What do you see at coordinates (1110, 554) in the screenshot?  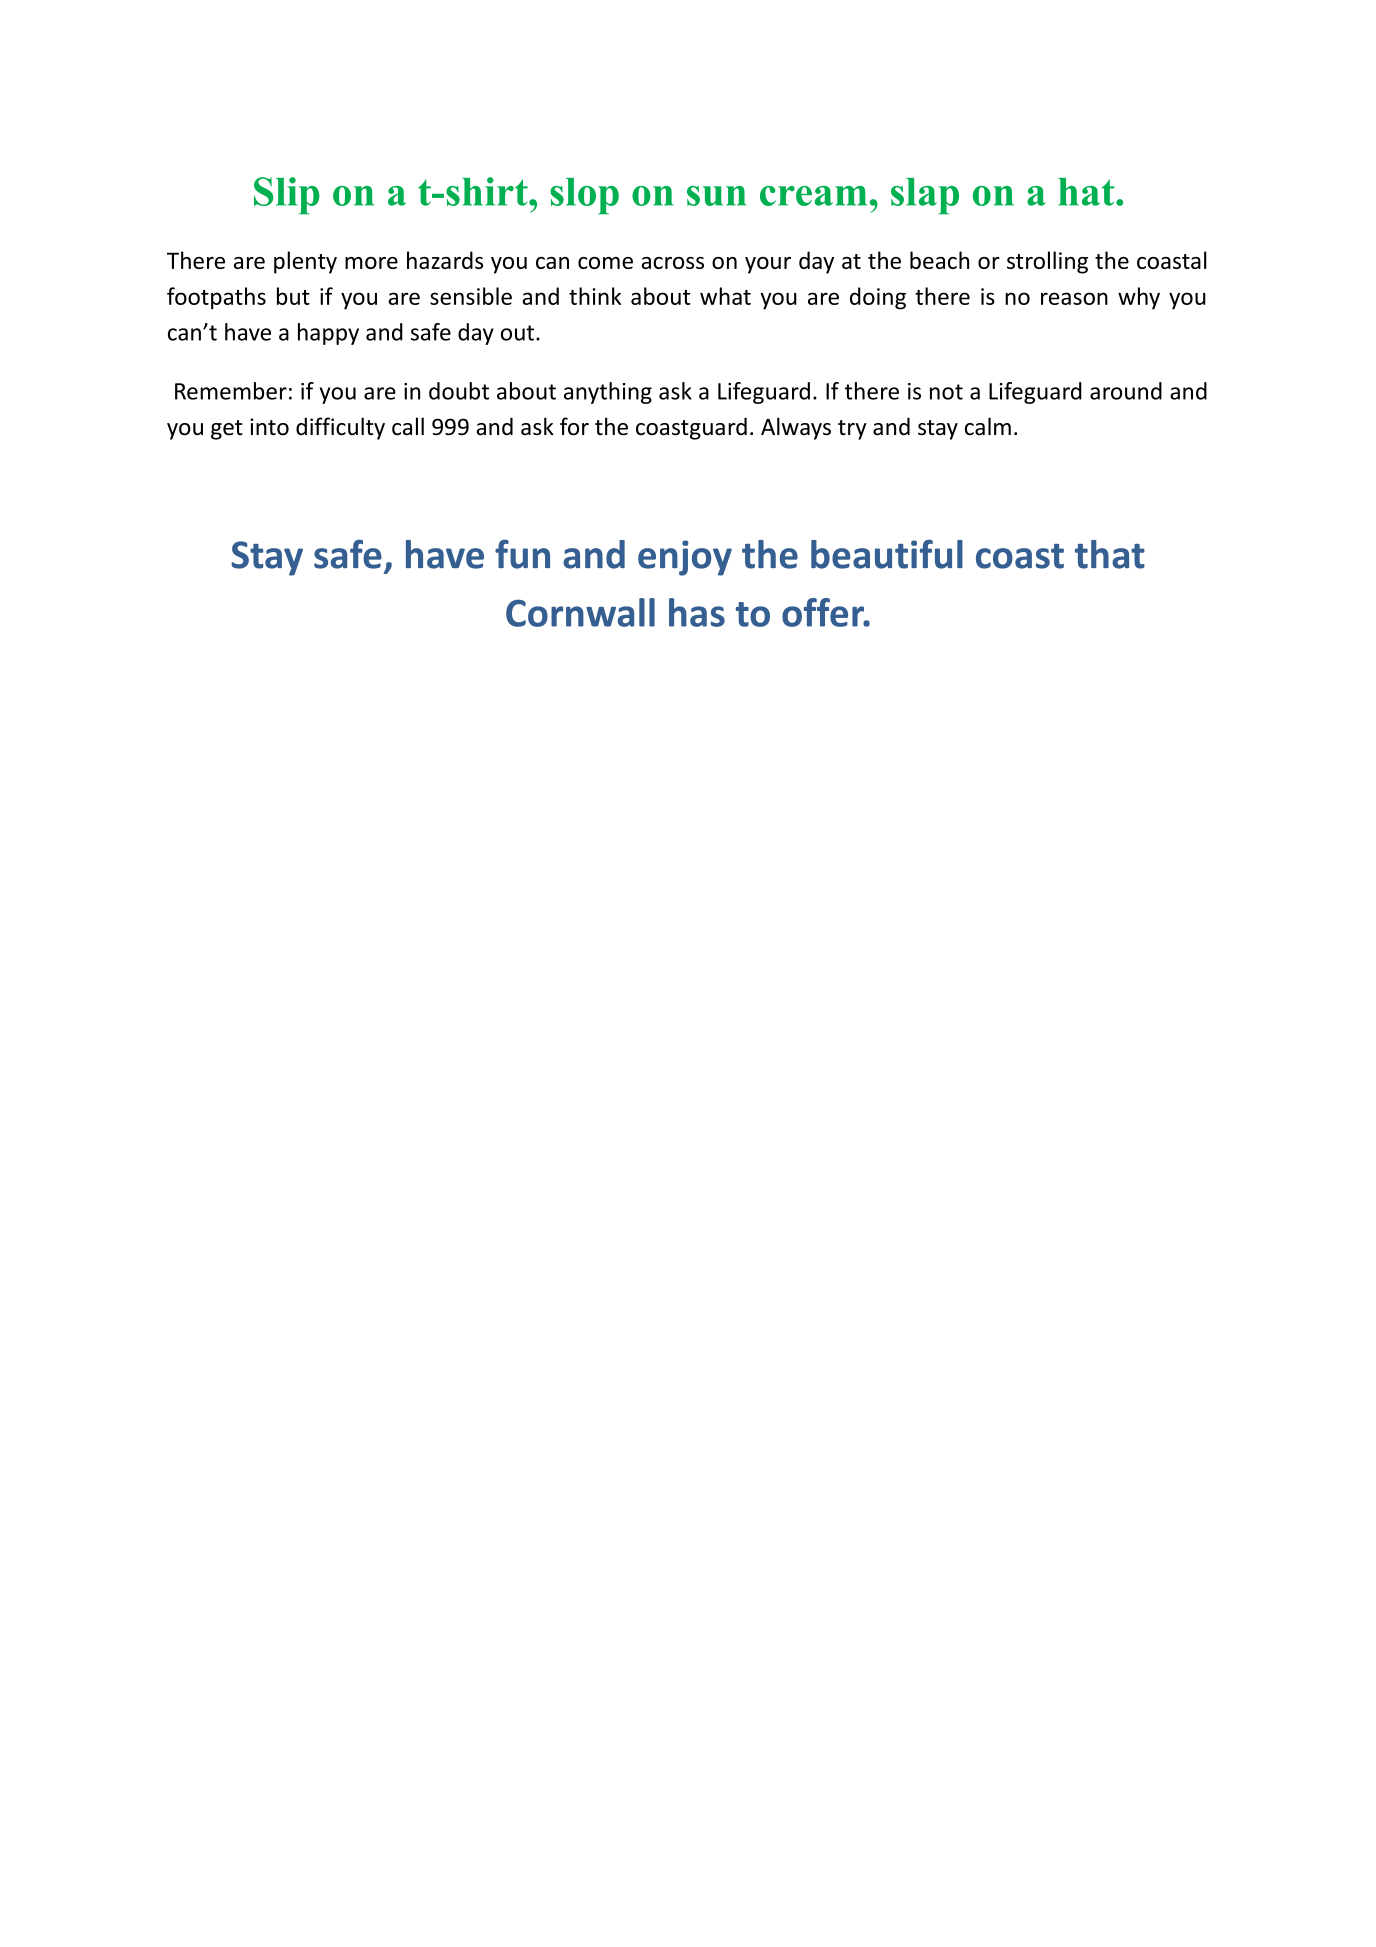 I see `that` at bounding box center [1110, 554].
